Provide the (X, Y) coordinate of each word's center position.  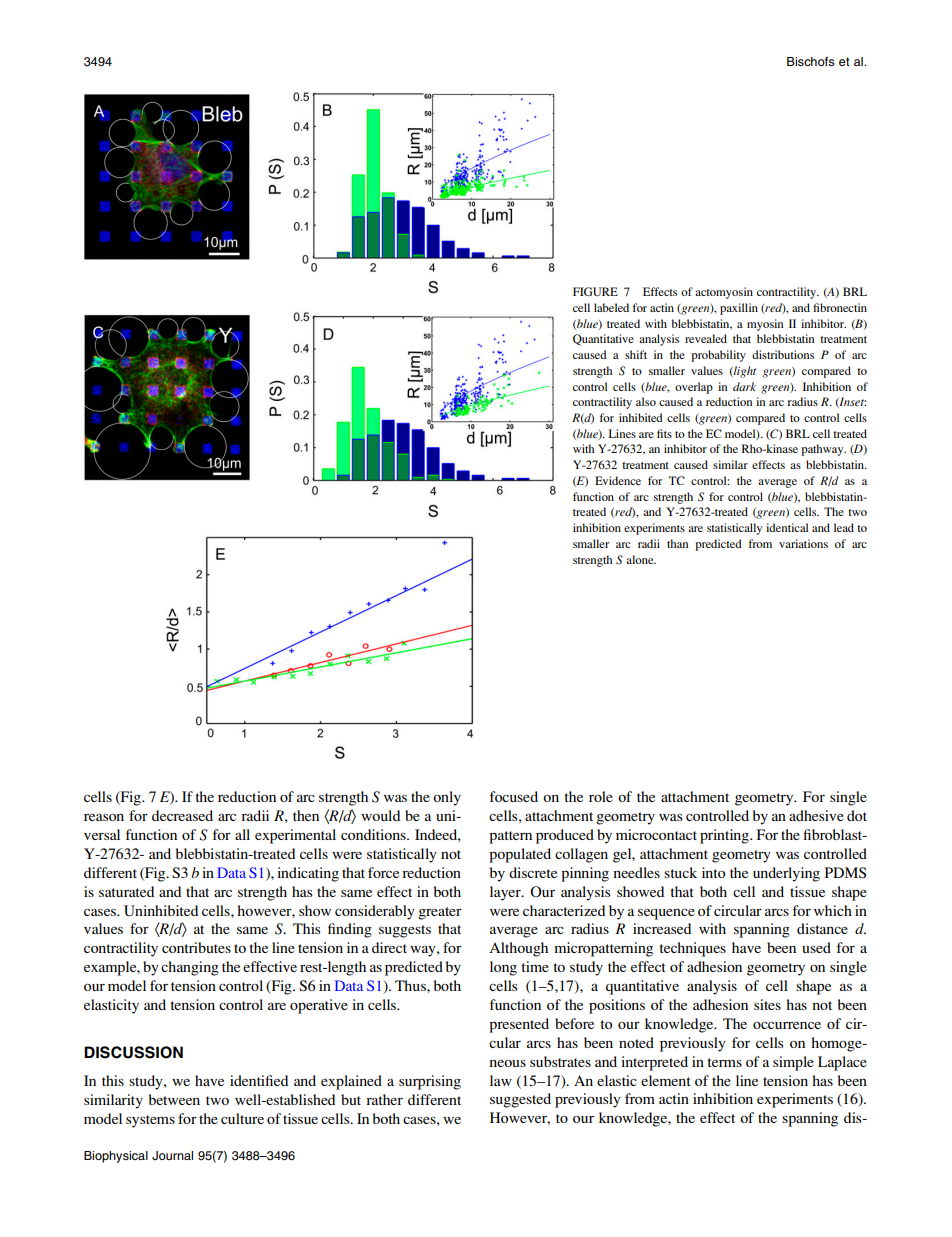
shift (636, 354)
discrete (533, 872)
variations (803, 543)
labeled (611, 307)
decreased (182, 815)
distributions (783, 354)
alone (641, 559)
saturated (126, 891)
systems (150, 1121)
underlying (786, 874)
